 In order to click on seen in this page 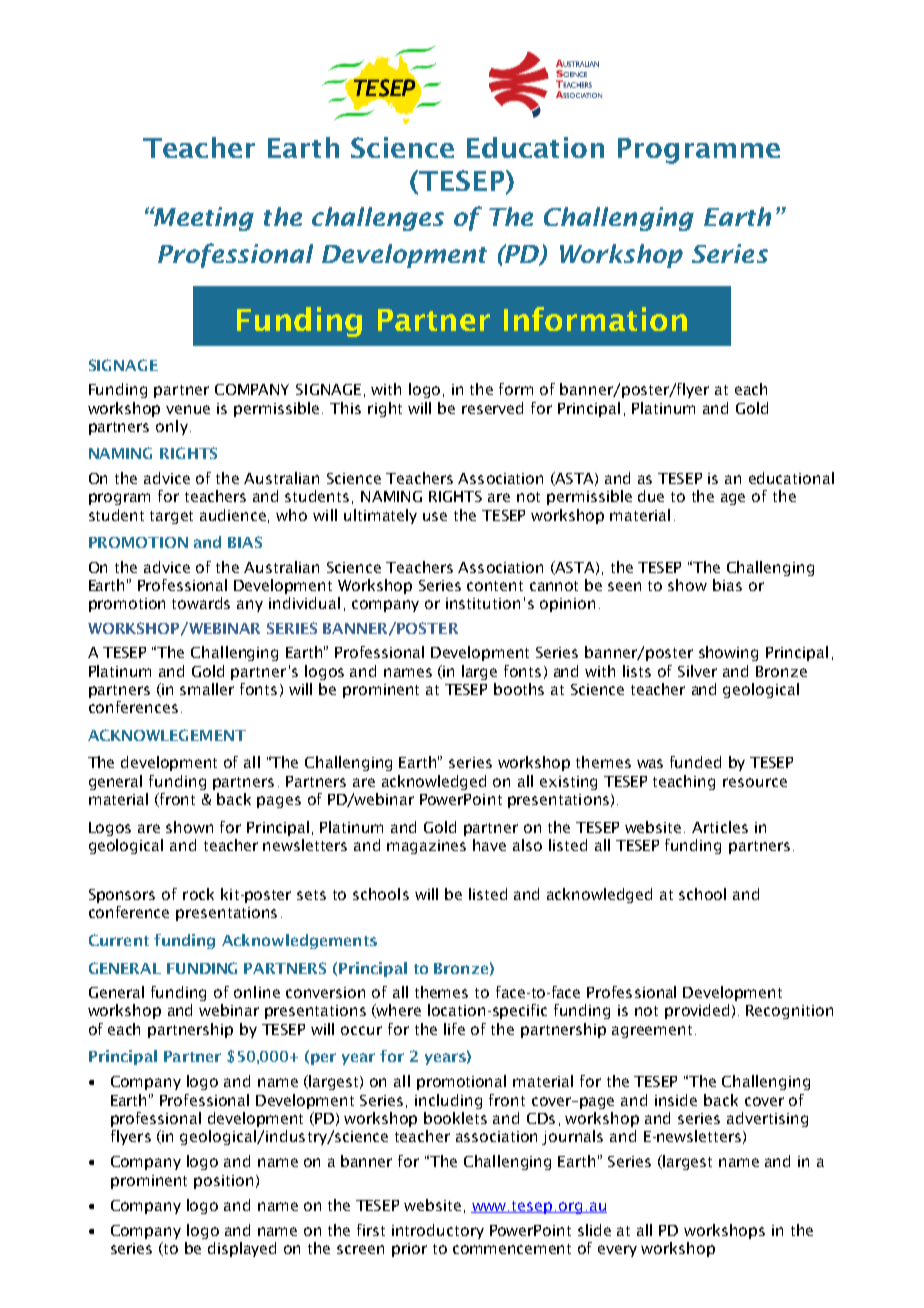, I will do `click(624, 586)`.
